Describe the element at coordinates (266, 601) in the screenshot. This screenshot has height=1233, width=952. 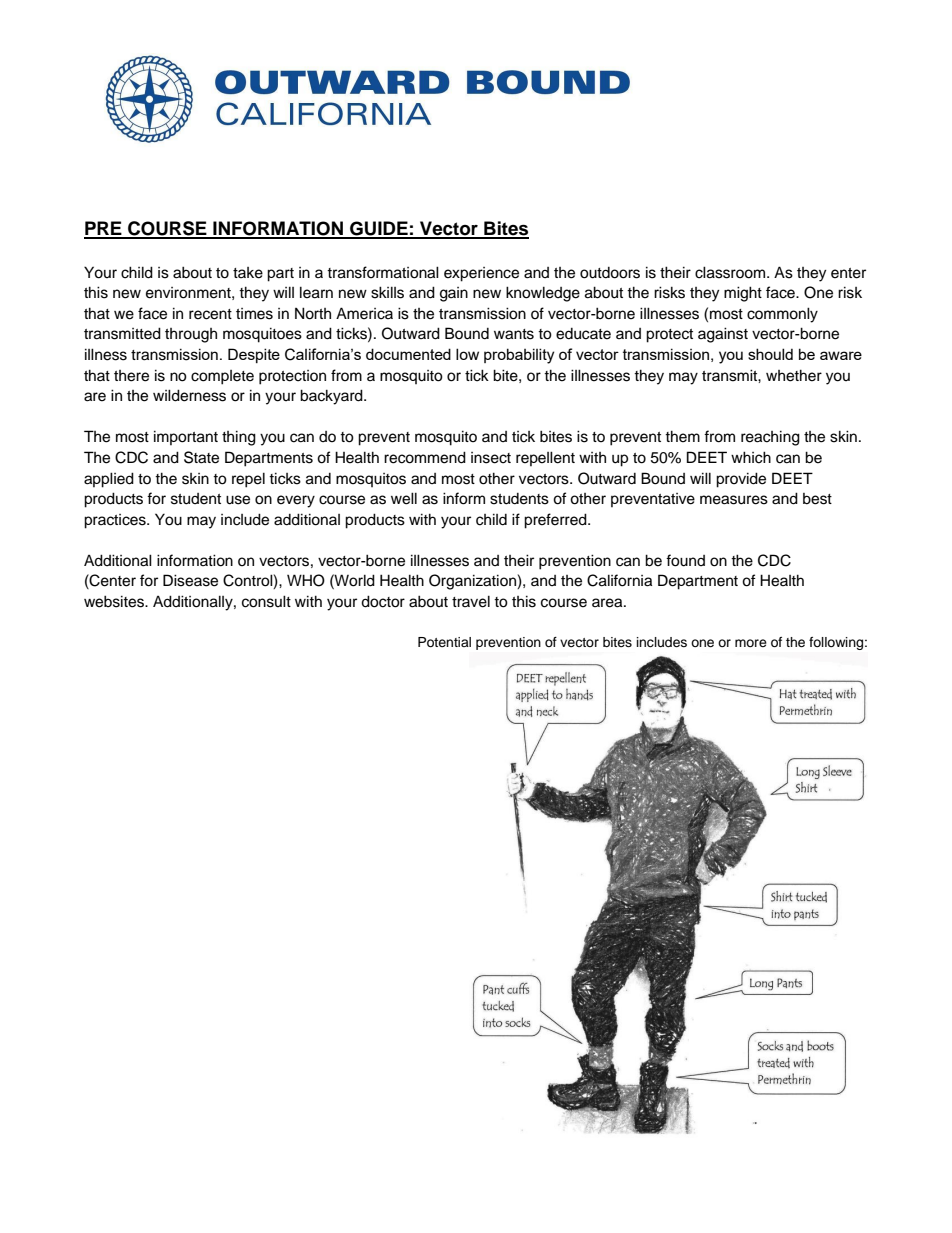
I see `consult` at that location.
